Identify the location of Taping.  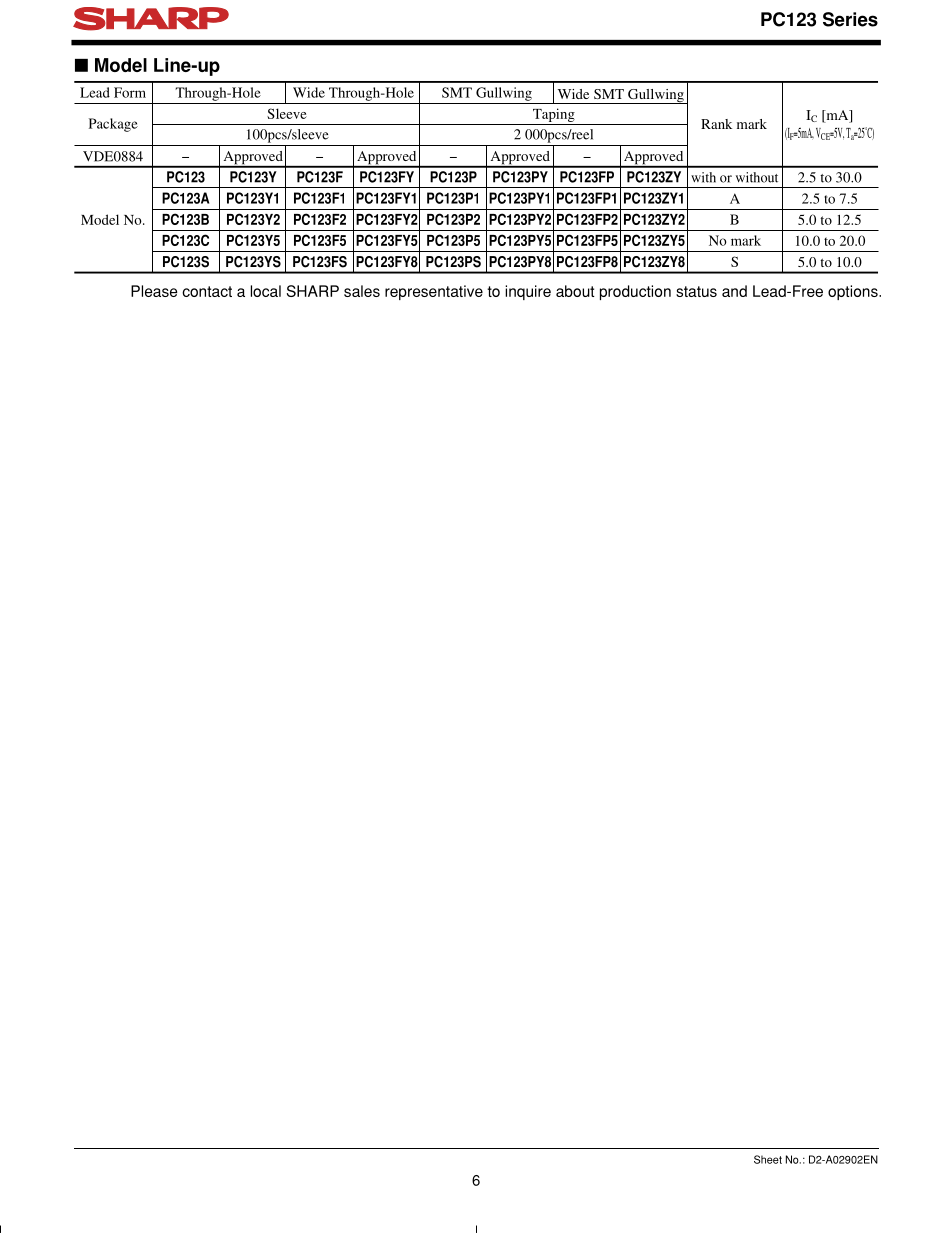
(554, 115).
